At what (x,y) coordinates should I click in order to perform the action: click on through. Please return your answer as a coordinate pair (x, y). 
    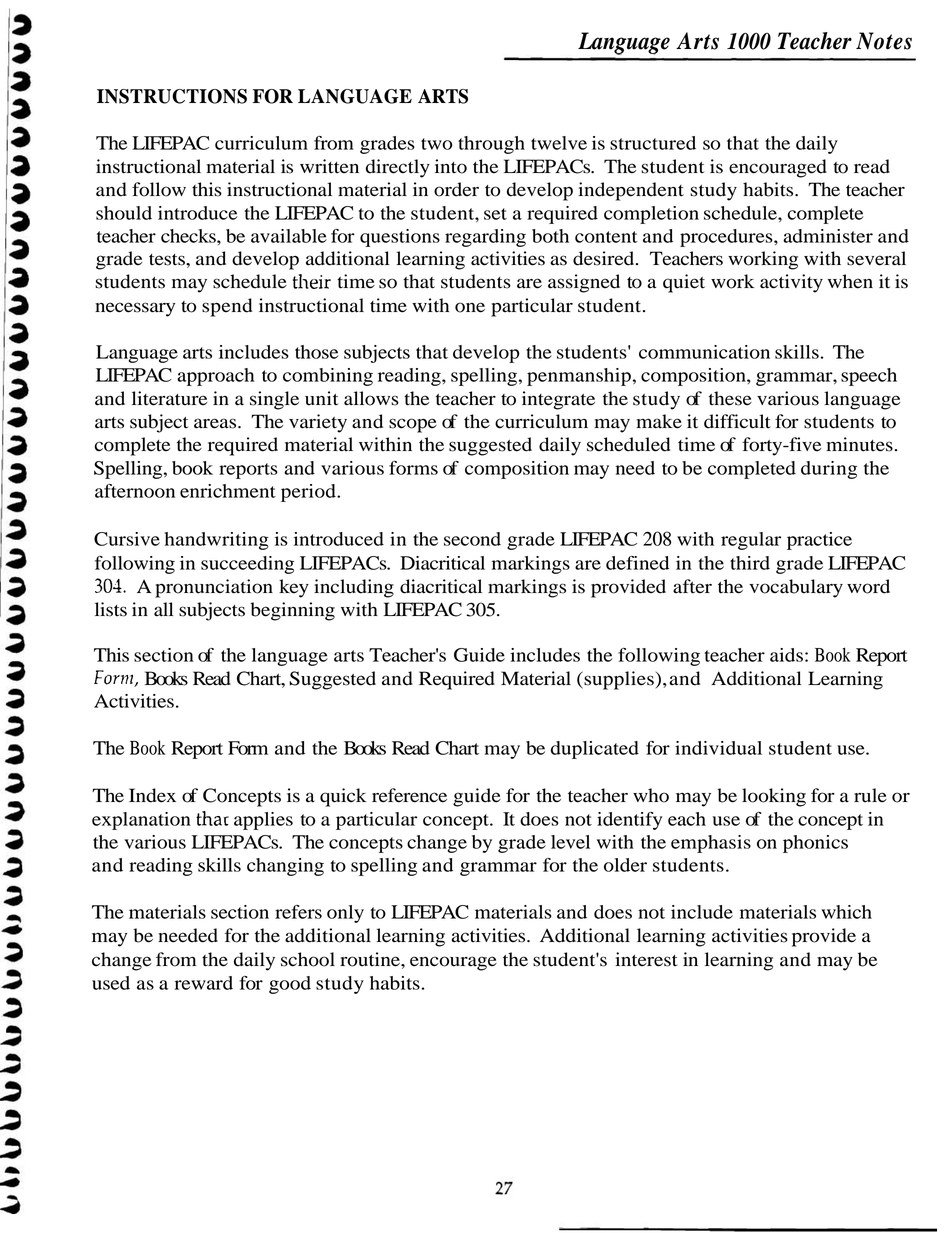
    Looking at the image, I should click on (491, 145).
